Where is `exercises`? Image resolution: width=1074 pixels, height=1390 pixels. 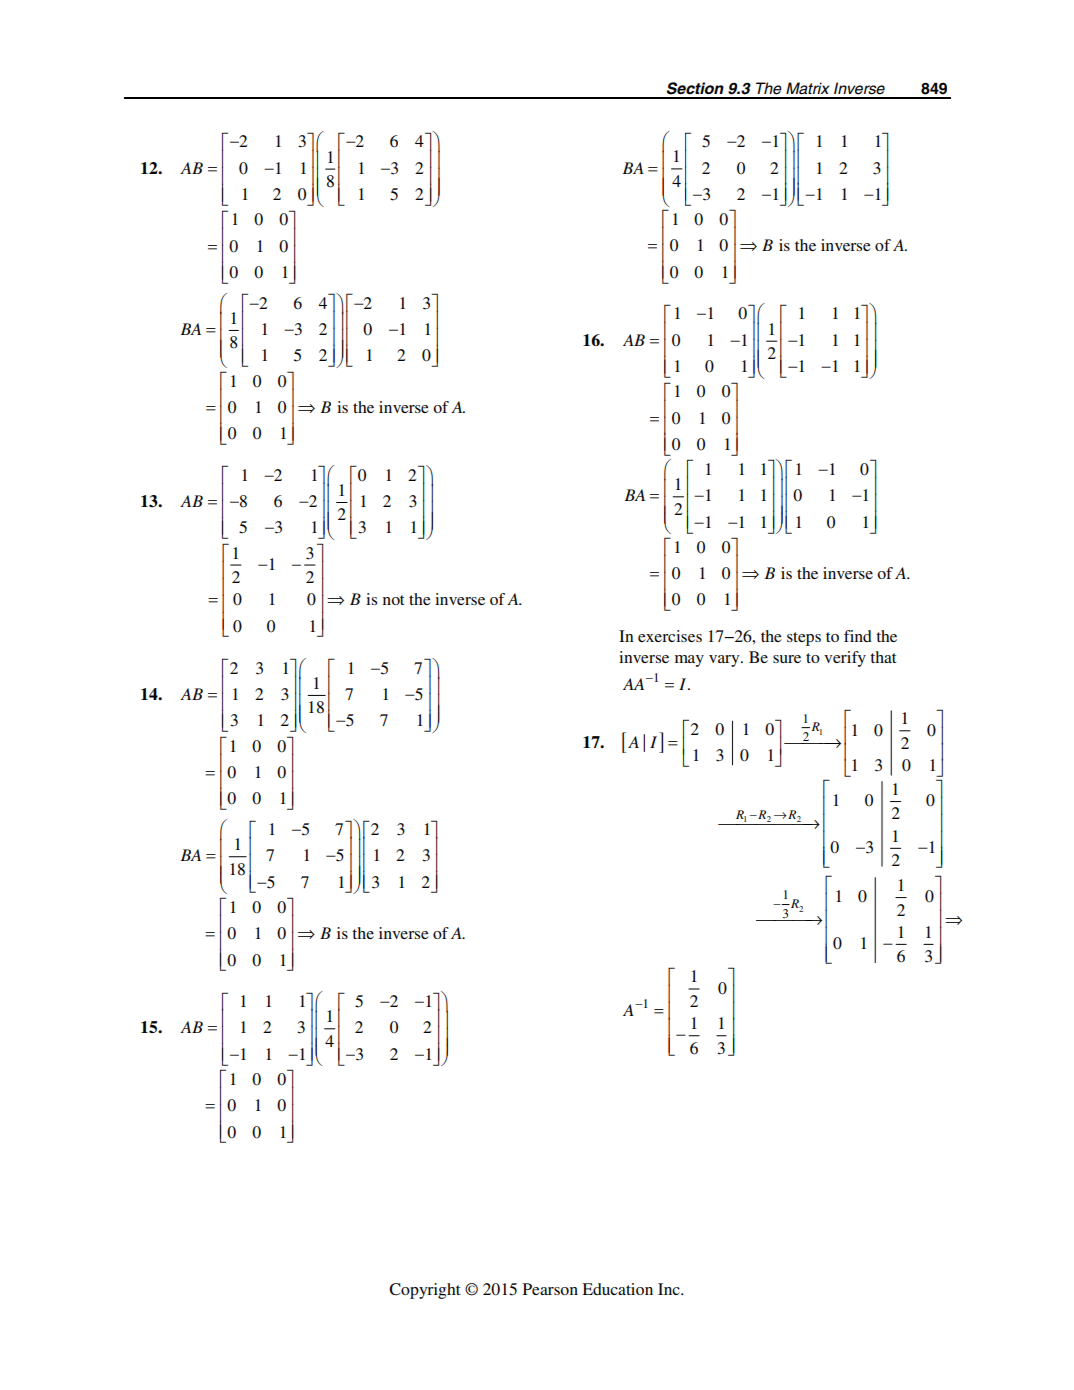
exercises is located at coordinates (670, 636).
